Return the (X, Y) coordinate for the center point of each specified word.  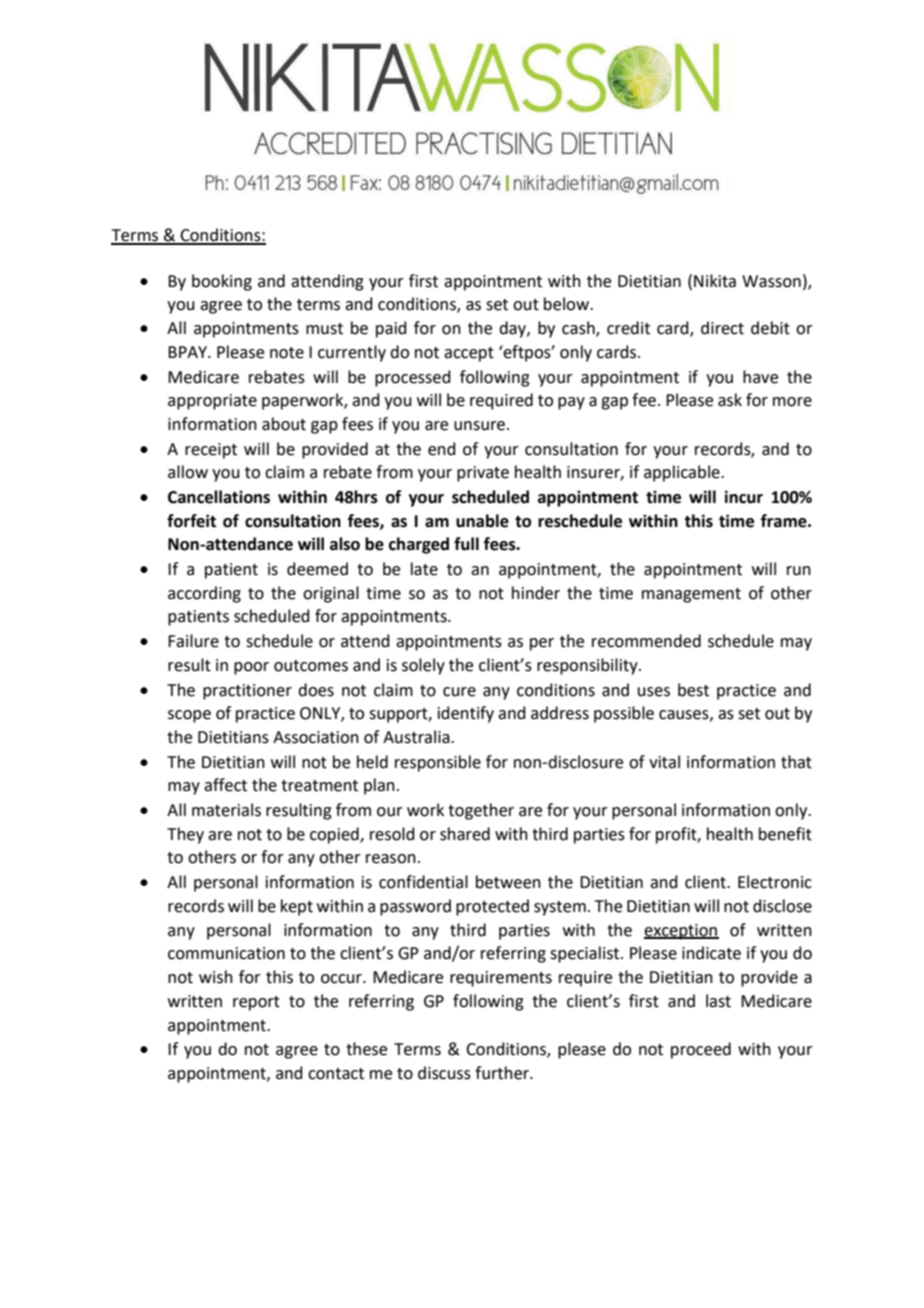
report (256, 1003)
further (503, 1073)
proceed (701, 1050)
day (513, 329)
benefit (785, 834)
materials (226, 810)
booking (222, 282)
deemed (317, 569)
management (691, 595)
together (481, 811)
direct (722, 328)
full (466, 544)
